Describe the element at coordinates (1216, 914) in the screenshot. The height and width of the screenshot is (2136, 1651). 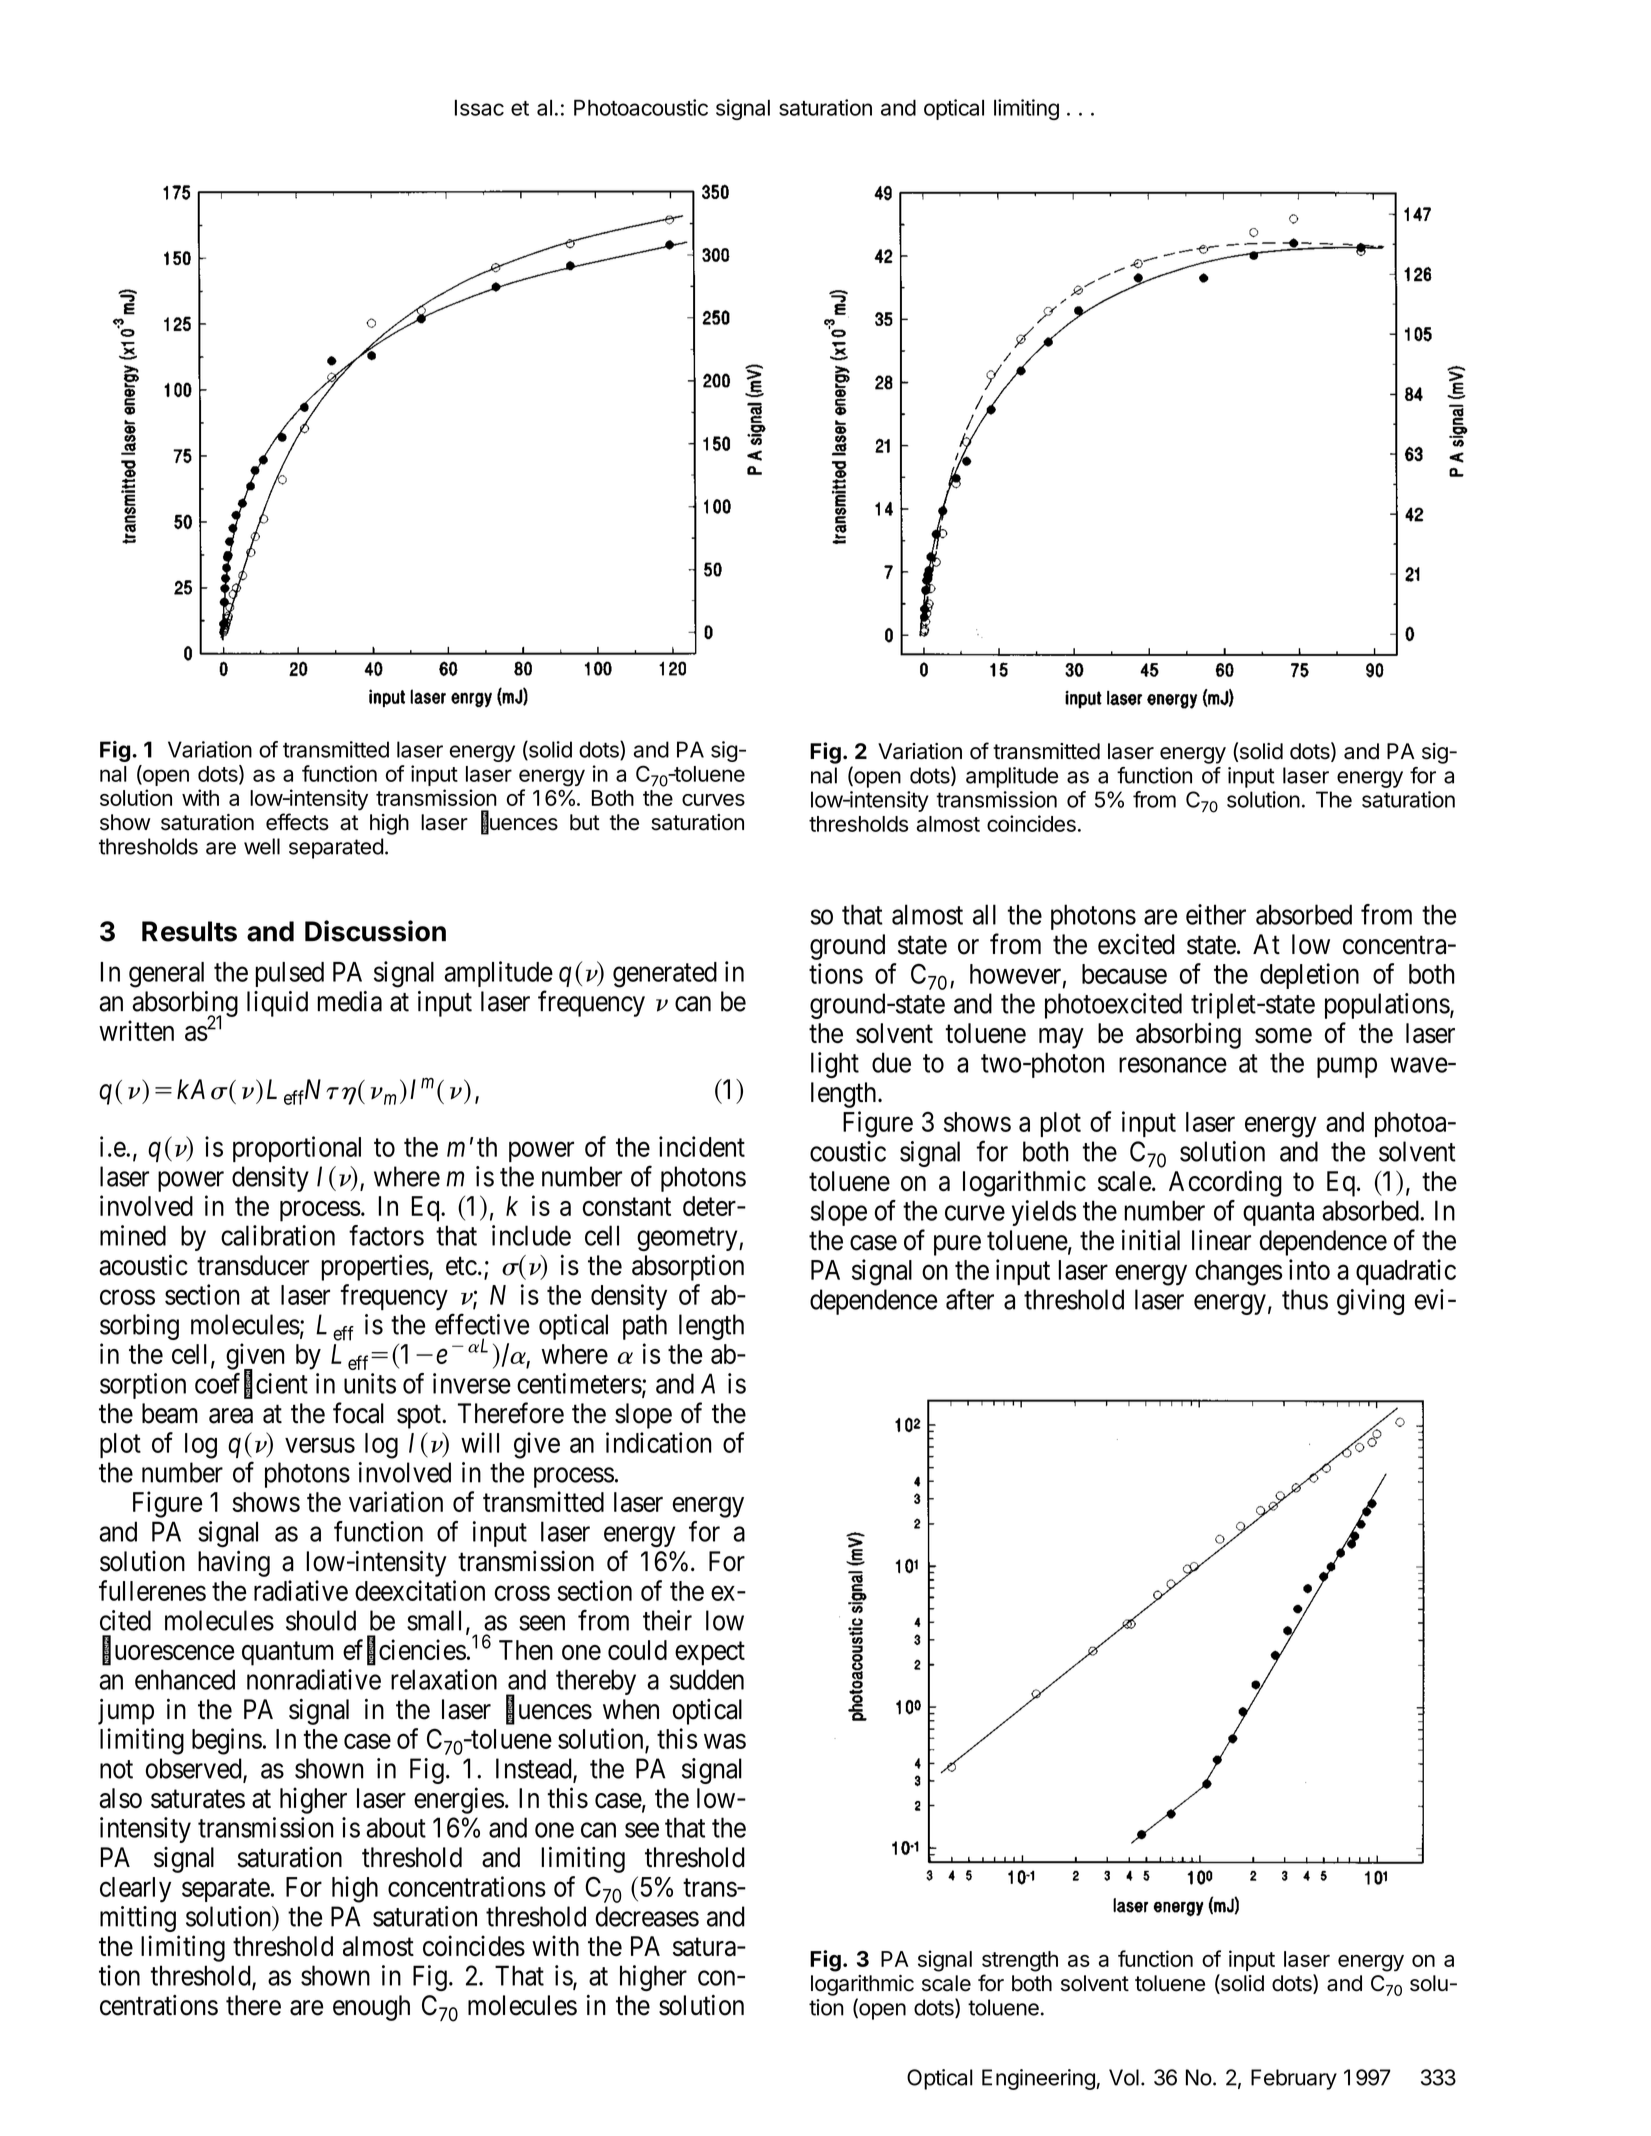
I see `either` at that location.
